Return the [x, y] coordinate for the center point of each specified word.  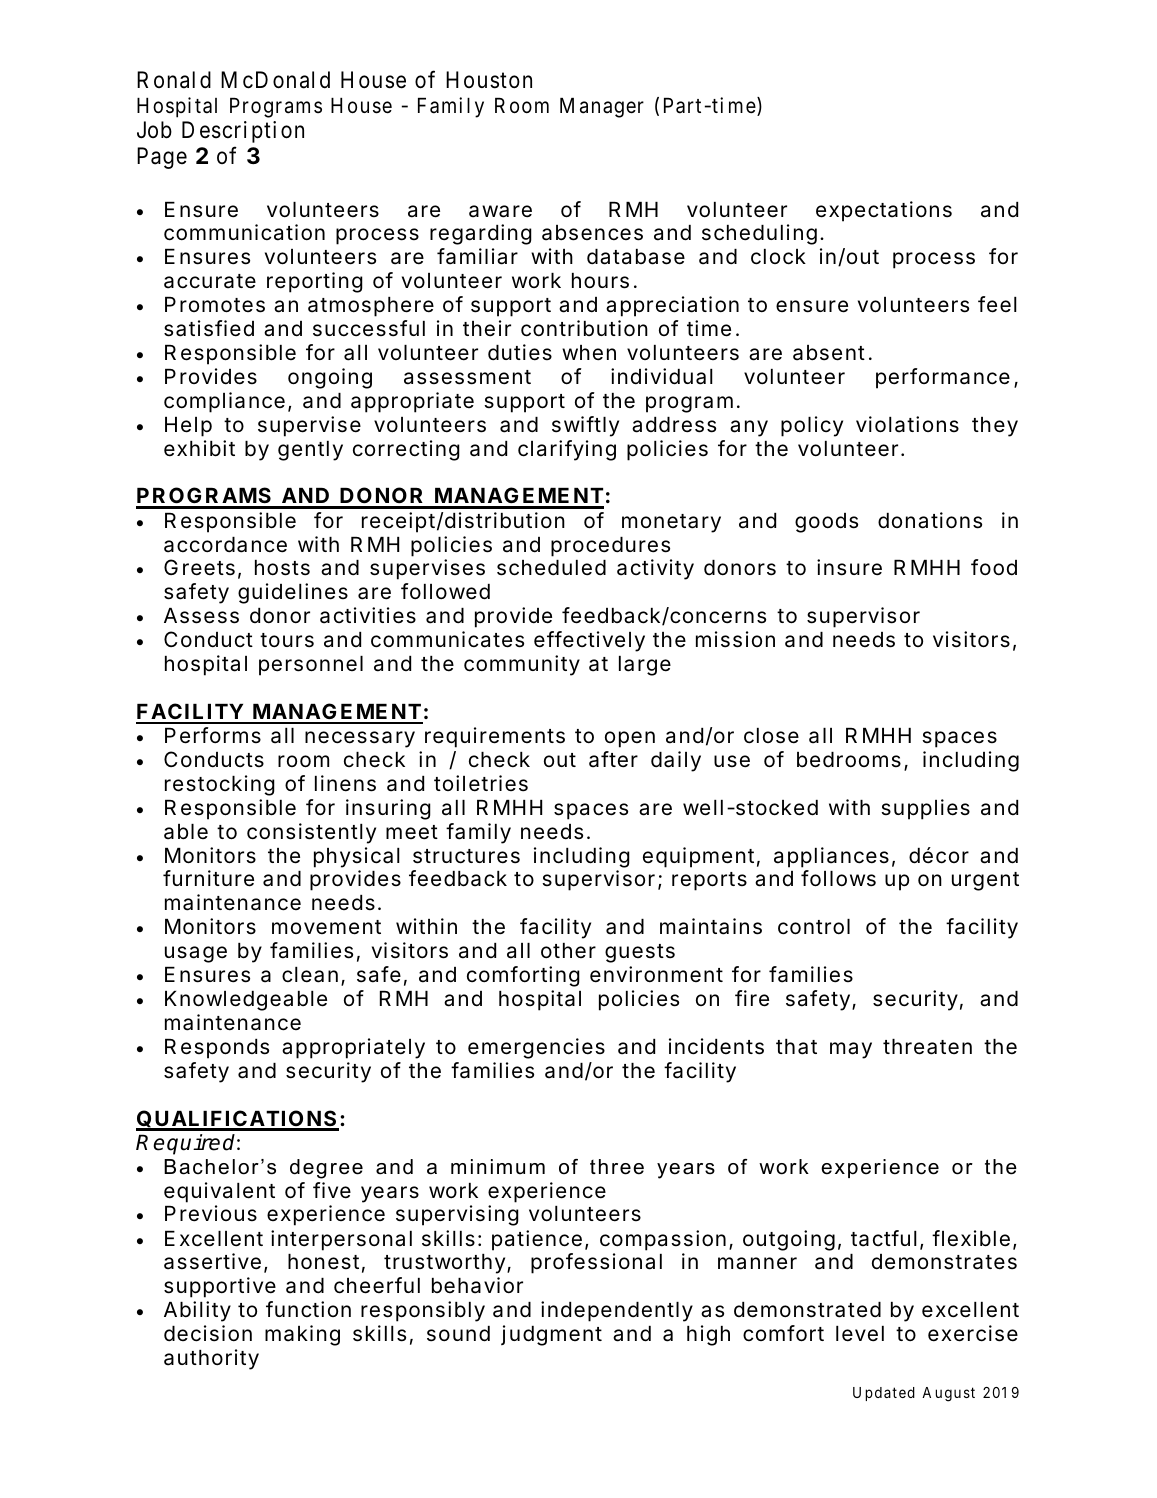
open [630, 739]
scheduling [759, 234]
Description [243, 132]
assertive [212, 1261]
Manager [602, 108]
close [771, 736]
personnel [311, 666]
